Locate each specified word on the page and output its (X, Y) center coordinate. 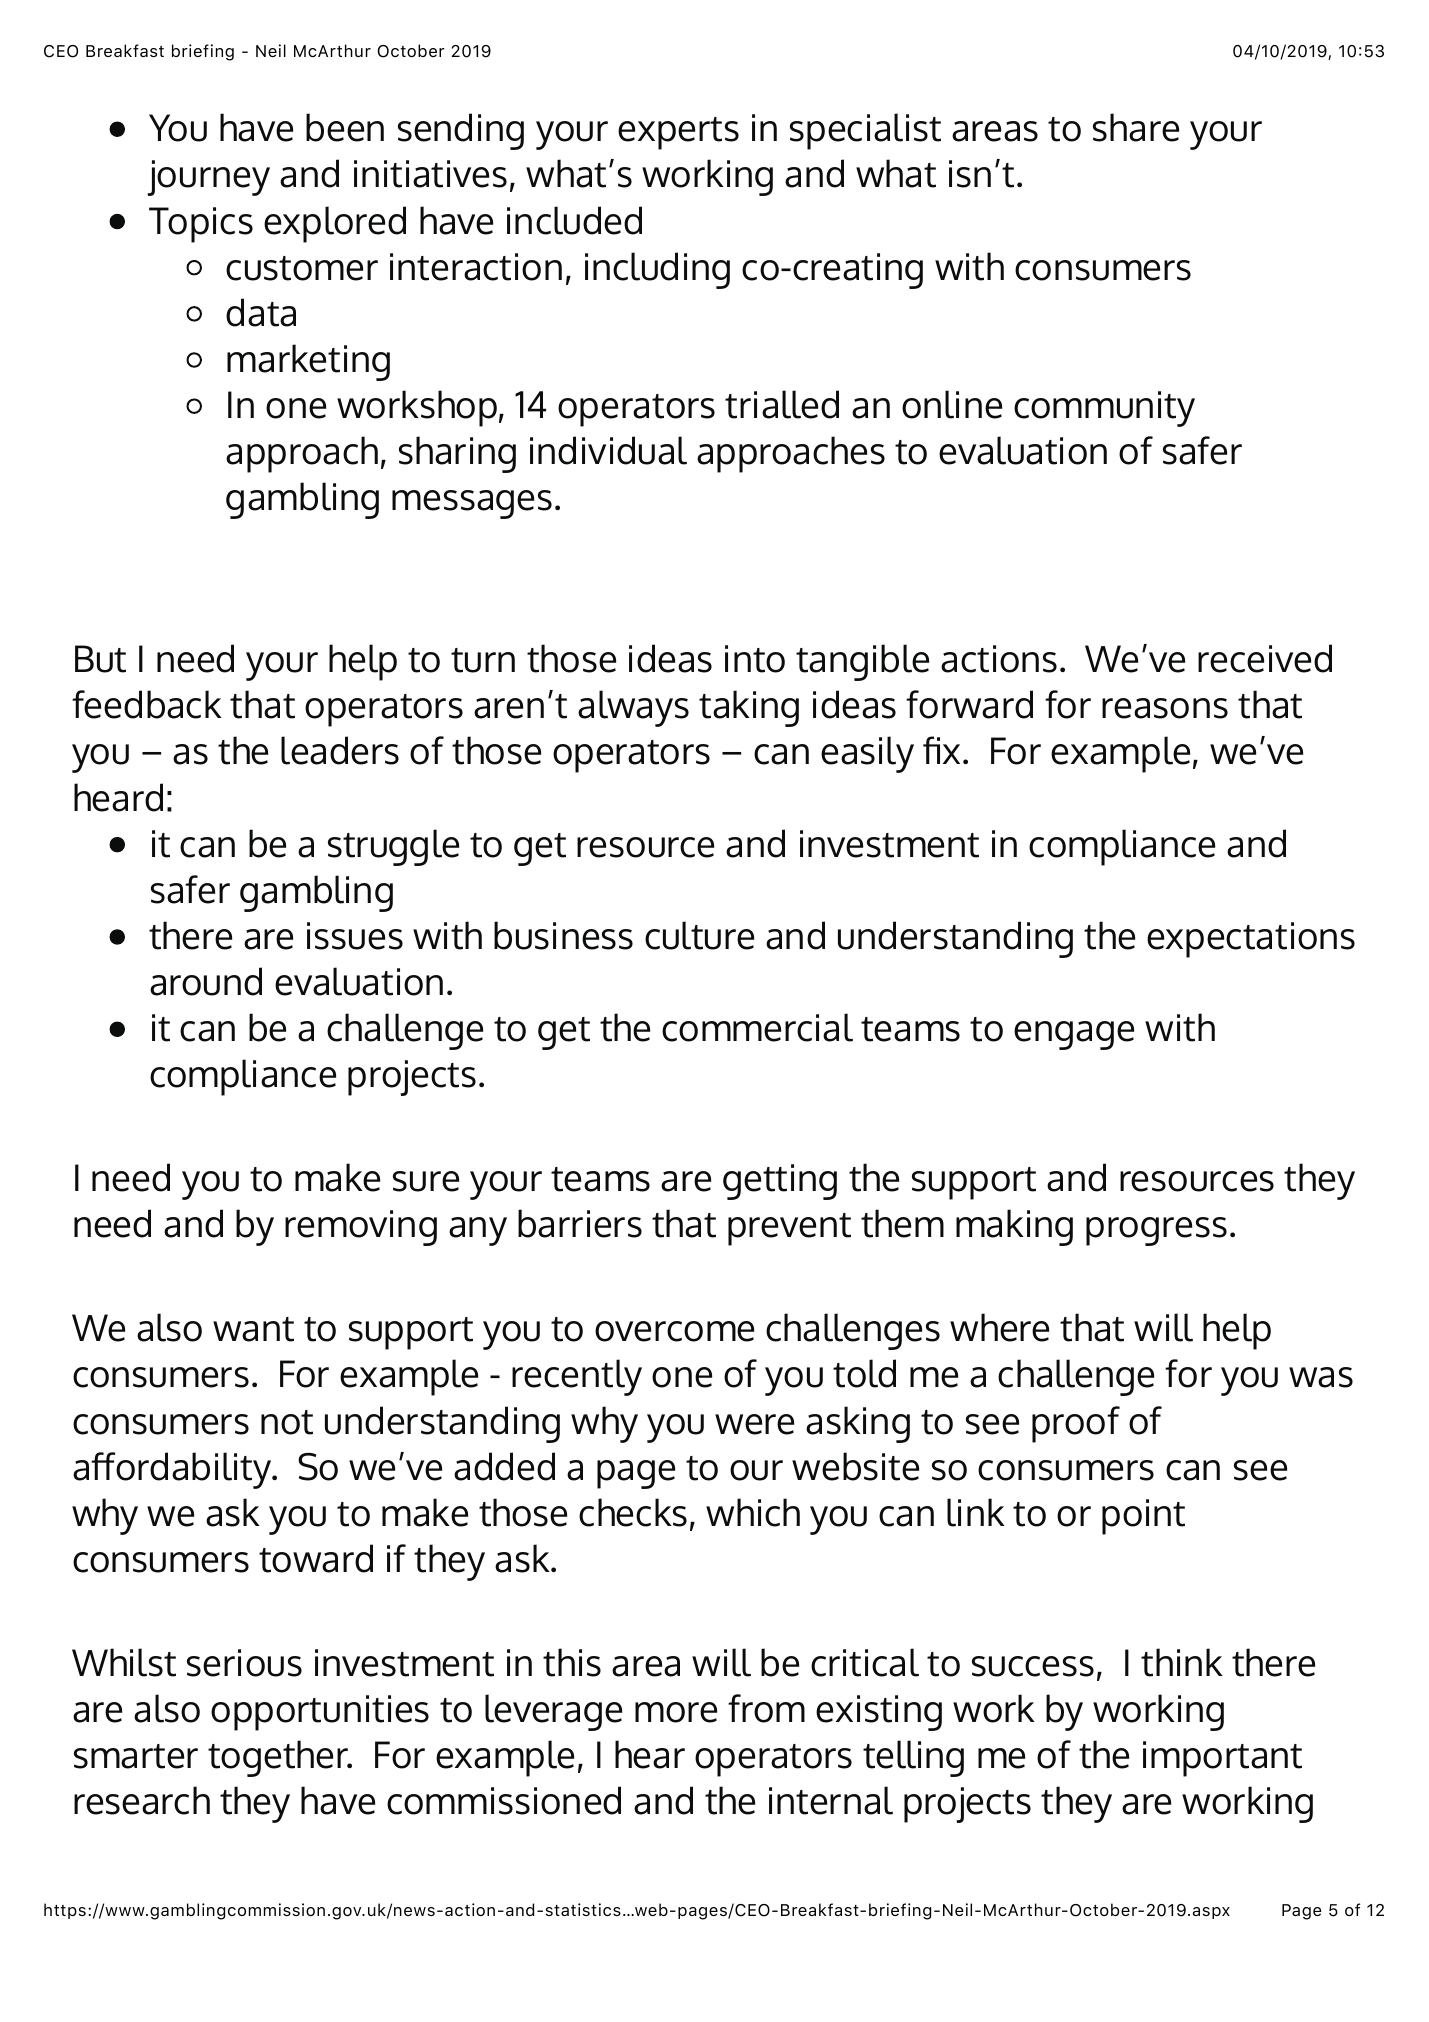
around (206, 981)
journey (208, 178)
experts (678, 133)
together (279, 1758)
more (676, 1712)
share (1136, 127)
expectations (1251, 940)
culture (699, 935)
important (1222, 1759)
